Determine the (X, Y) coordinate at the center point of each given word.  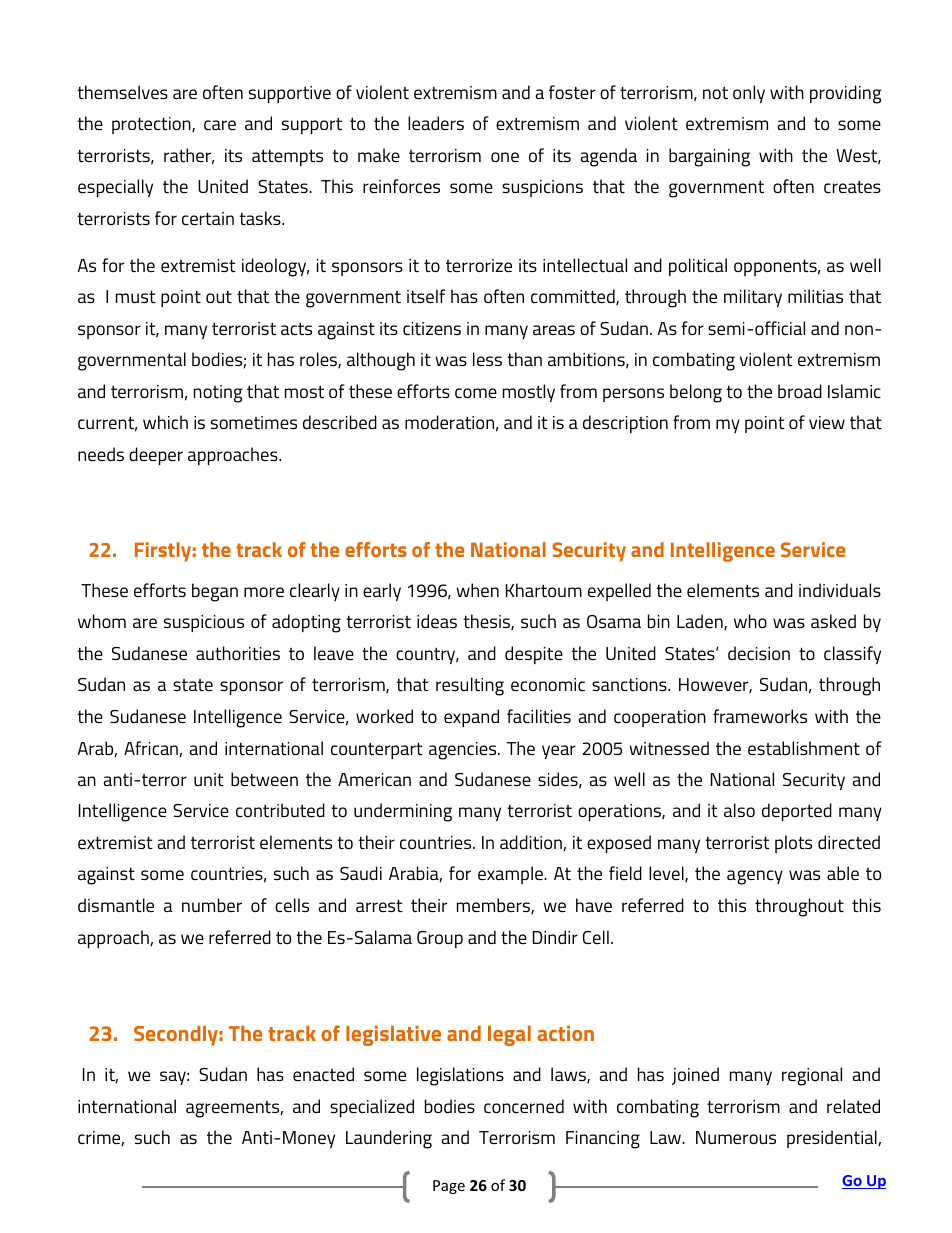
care (220, 125)
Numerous (736, 1137)
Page (449, 1187)
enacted (323, 1074)
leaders (436, 123)
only (749, 94)
